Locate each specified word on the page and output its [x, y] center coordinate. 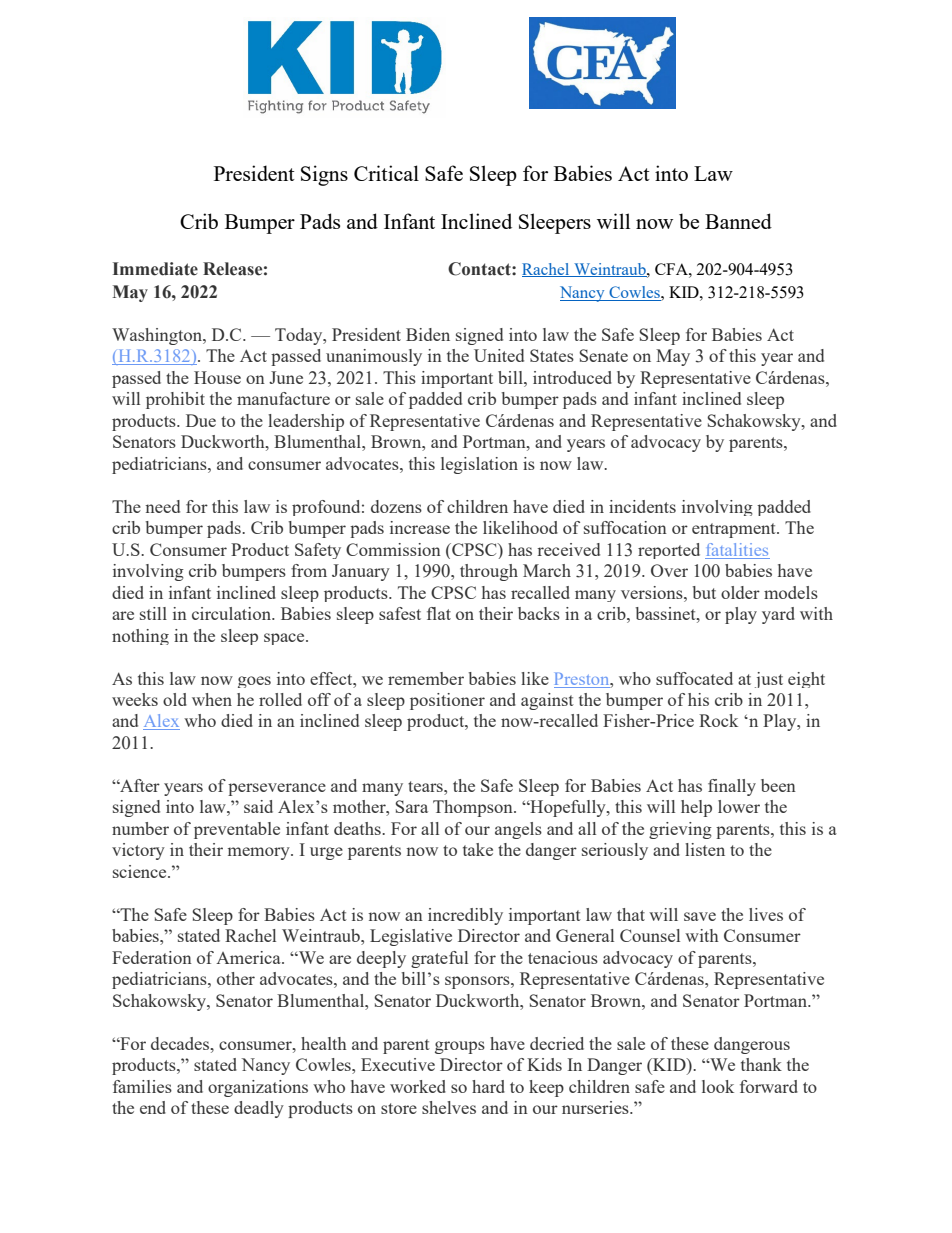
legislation [479, 465]
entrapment [735, 530]
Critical [386, 173]
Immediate [155, 269]
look [718, 1086]
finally [732, 787]
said [258, 806]
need [162, 506]
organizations [258, 1088]
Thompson [474, 808]
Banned [738, 221]
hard [488, 1086]
